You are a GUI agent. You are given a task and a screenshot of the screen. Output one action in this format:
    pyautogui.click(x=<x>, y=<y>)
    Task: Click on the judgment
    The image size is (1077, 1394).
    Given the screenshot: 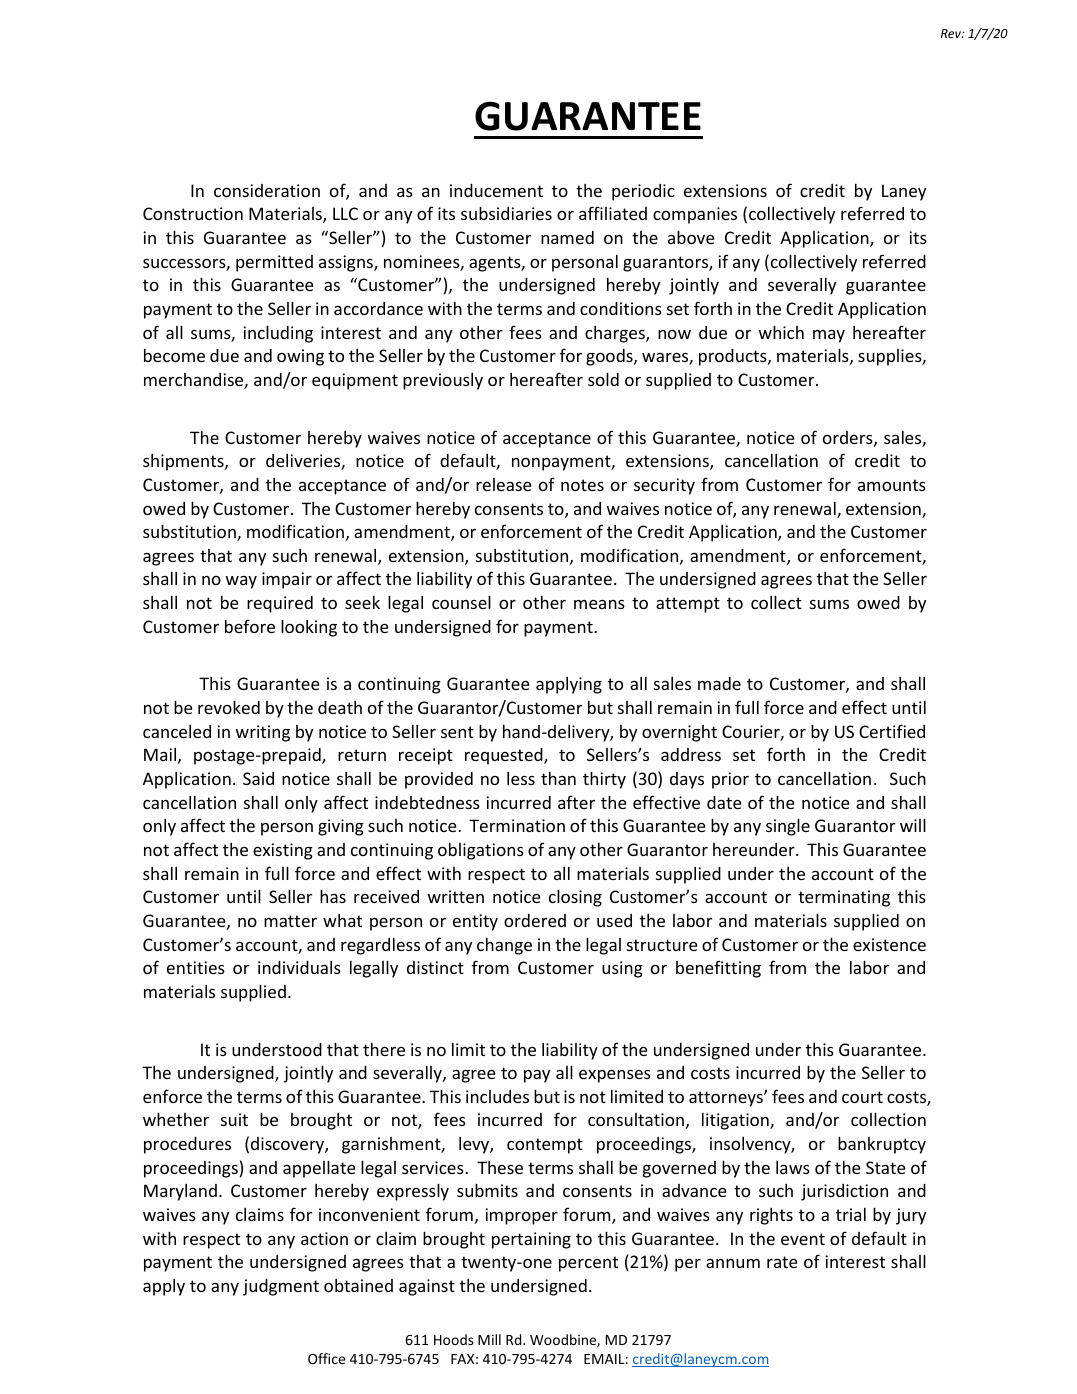 What is the action you would take?
    pyautogui.click(x=281, y=1287)
